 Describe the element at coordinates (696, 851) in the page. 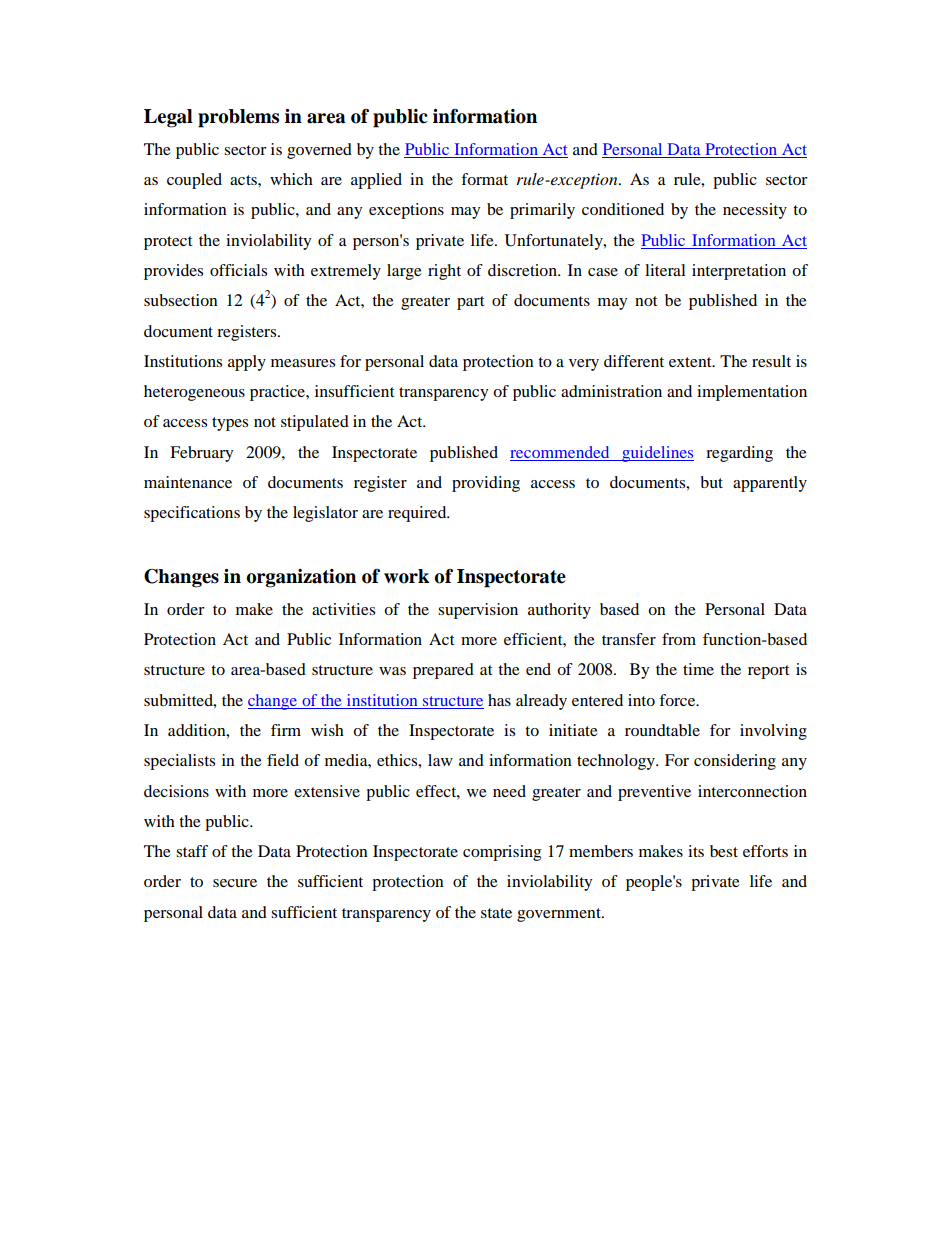

I see `its` at that location.
